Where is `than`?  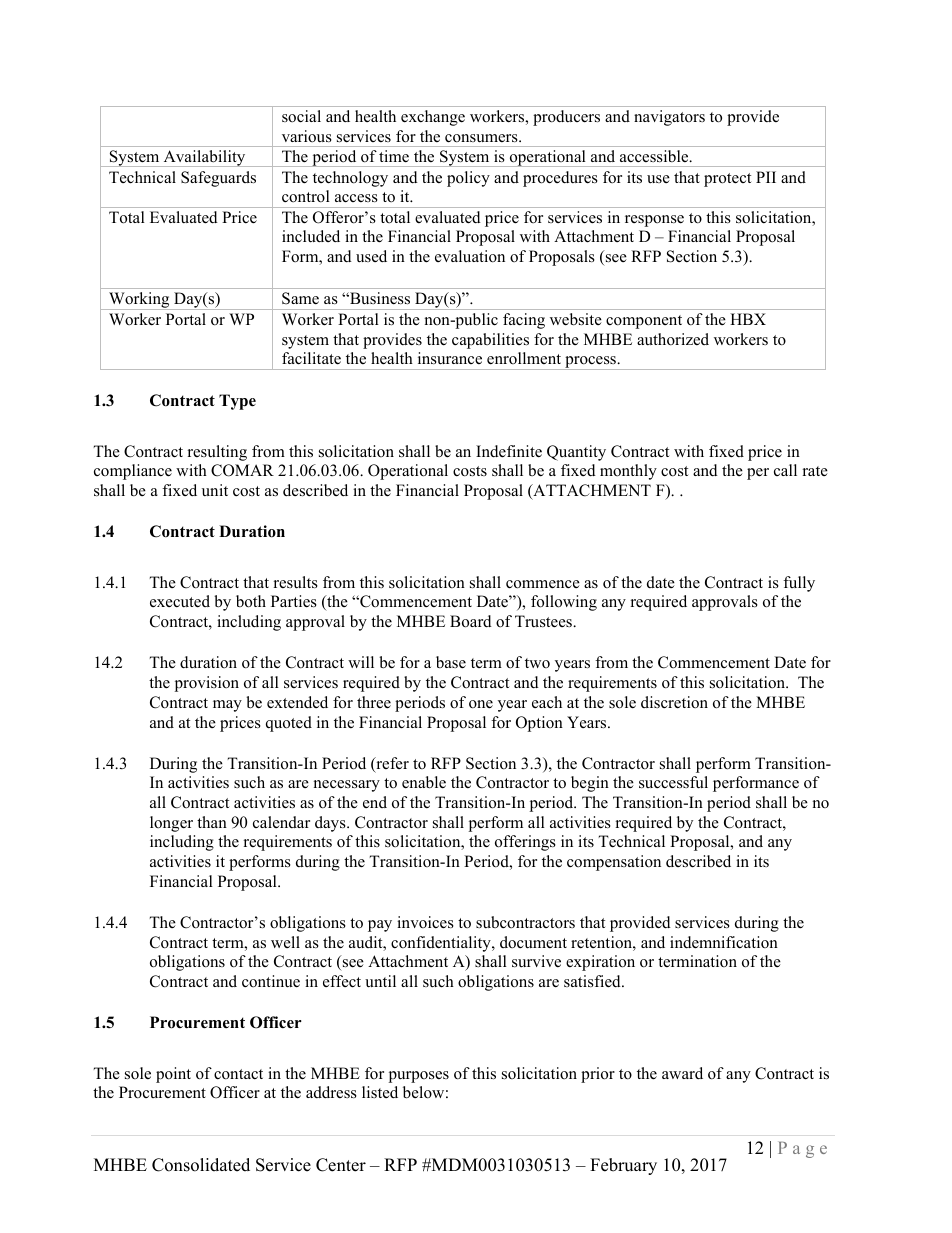 than is located at coordinates (212, 822).
